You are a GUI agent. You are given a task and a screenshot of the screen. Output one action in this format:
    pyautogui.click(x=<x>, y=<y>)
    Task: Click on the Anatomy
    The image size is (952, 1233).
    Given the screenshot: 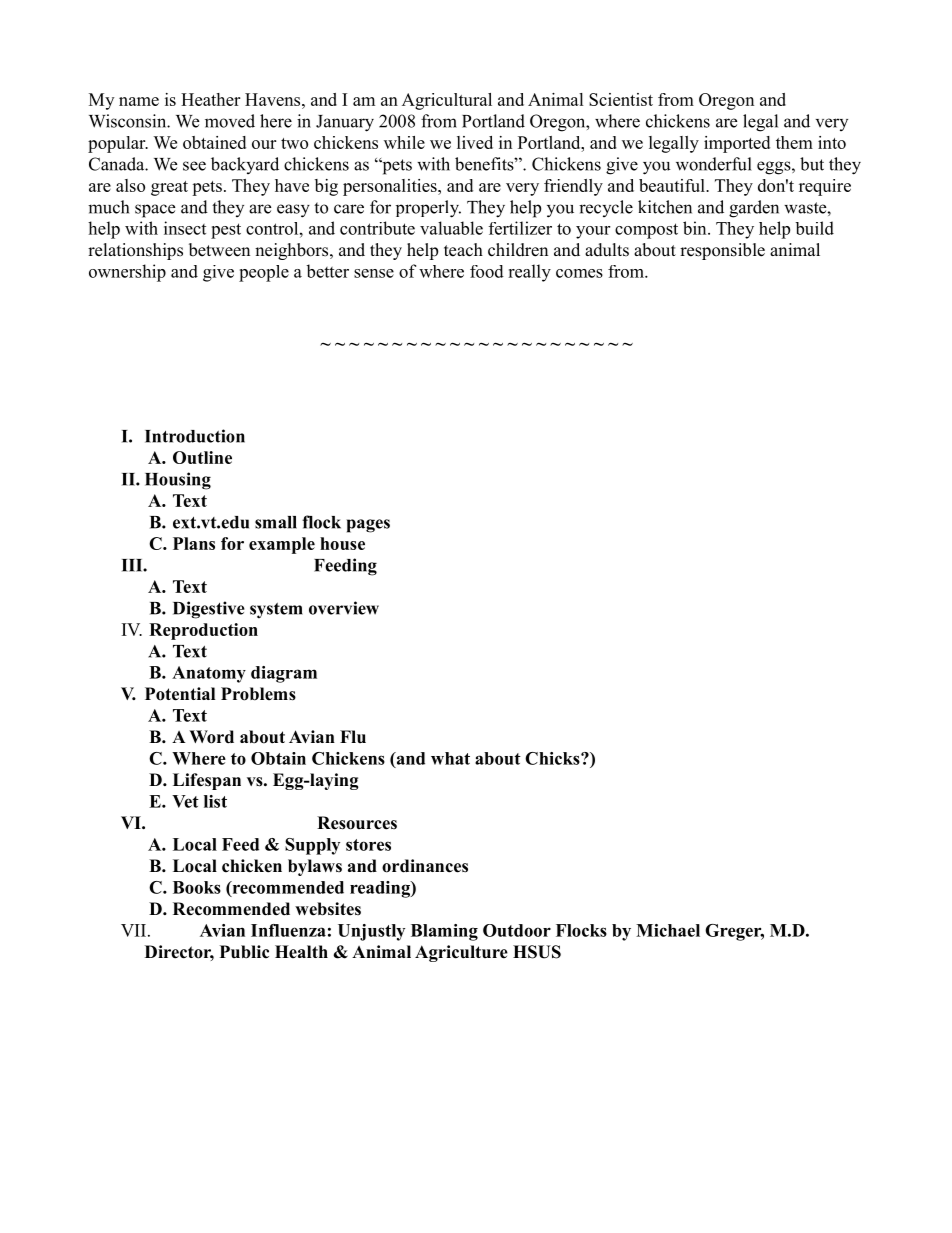 What is the action you would take?
    pyautogui.click(x=209, y=674)
